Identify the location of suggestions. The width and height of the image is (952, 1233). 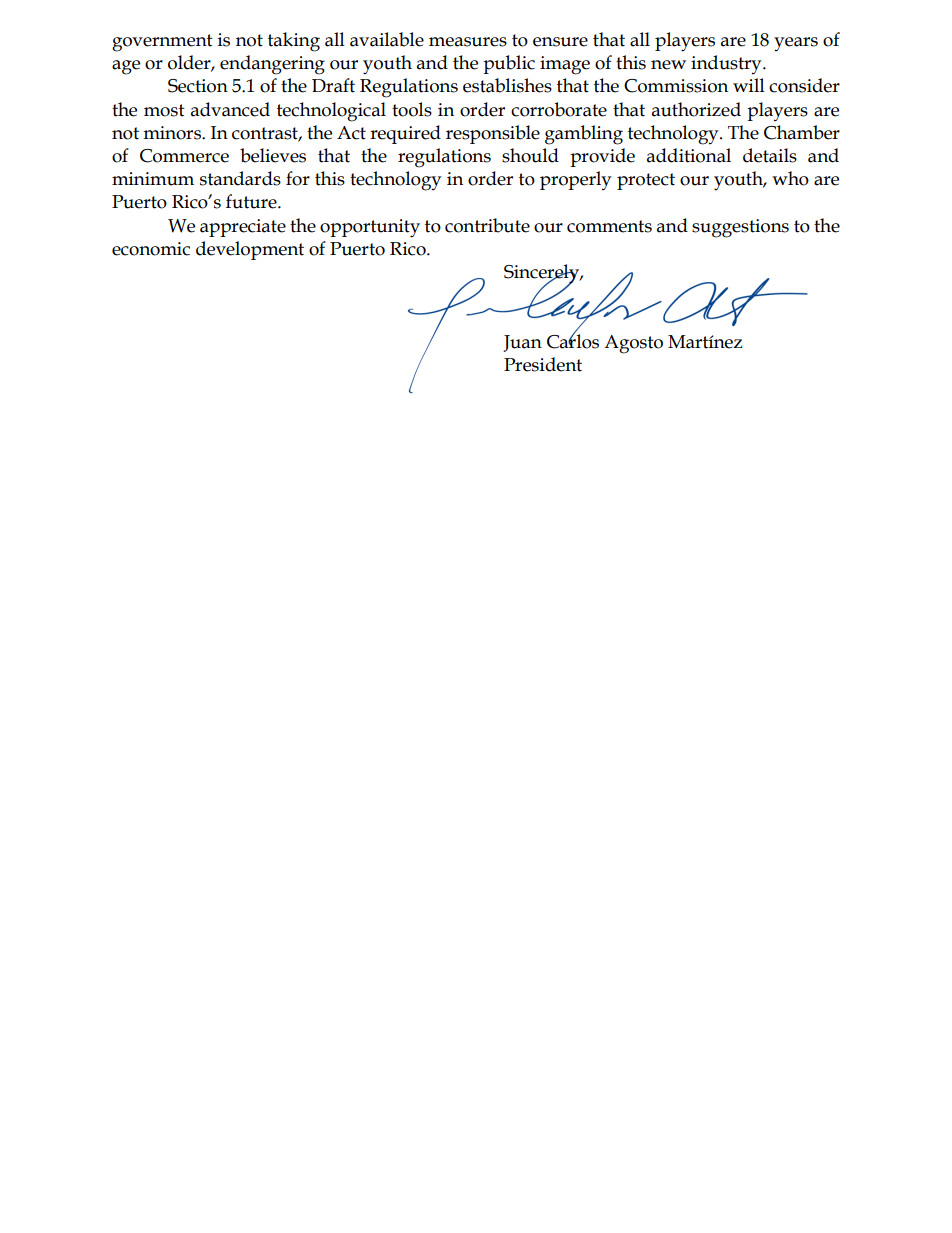
(740, 228).
